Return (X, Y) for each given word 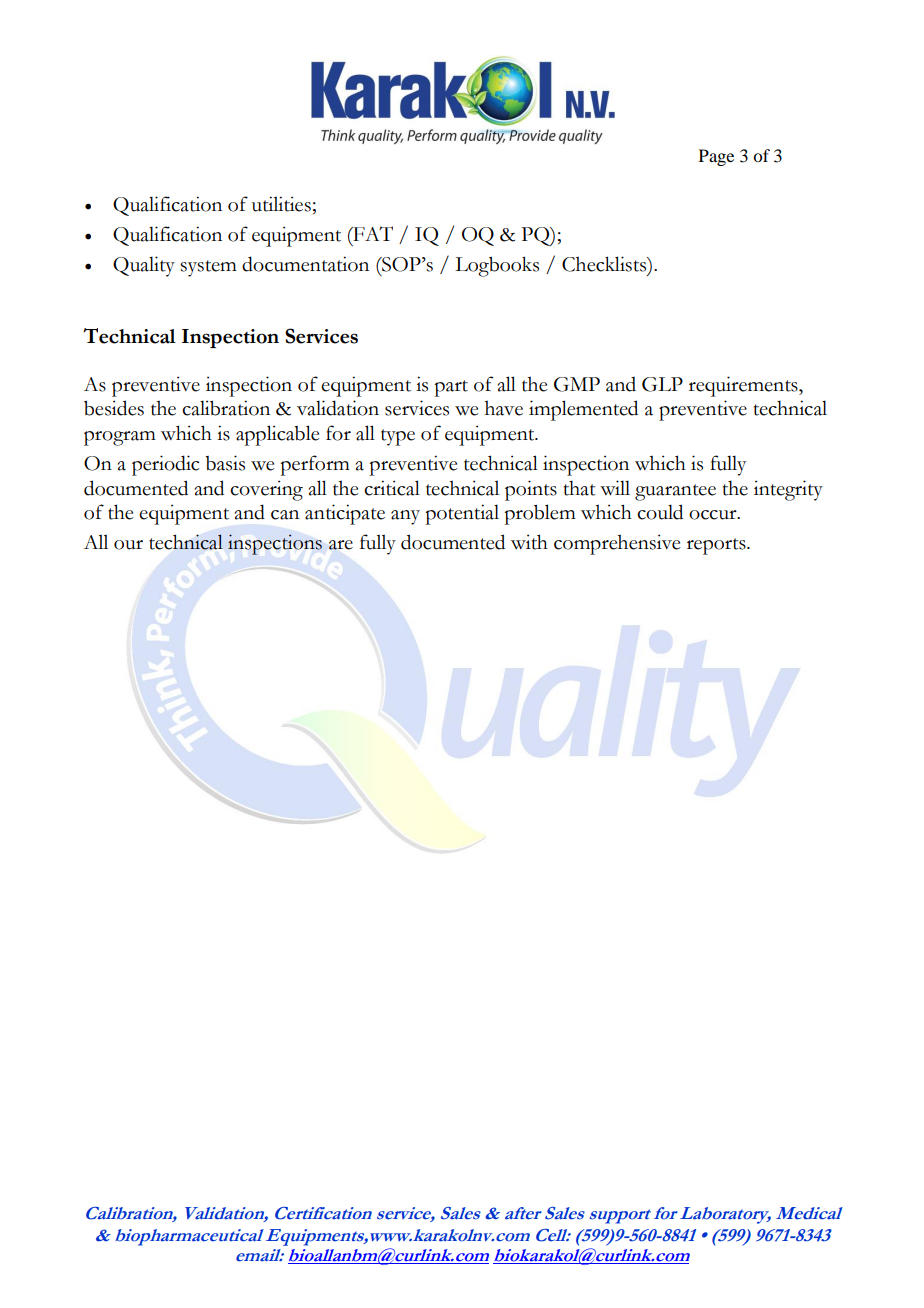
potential (462, 514)
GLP (662, 384)
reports (717, 546)
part (451, 388)
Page (716, 157)
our (128, 545)
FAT (372, 233)
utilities (281, 204)
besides (114, 408)
